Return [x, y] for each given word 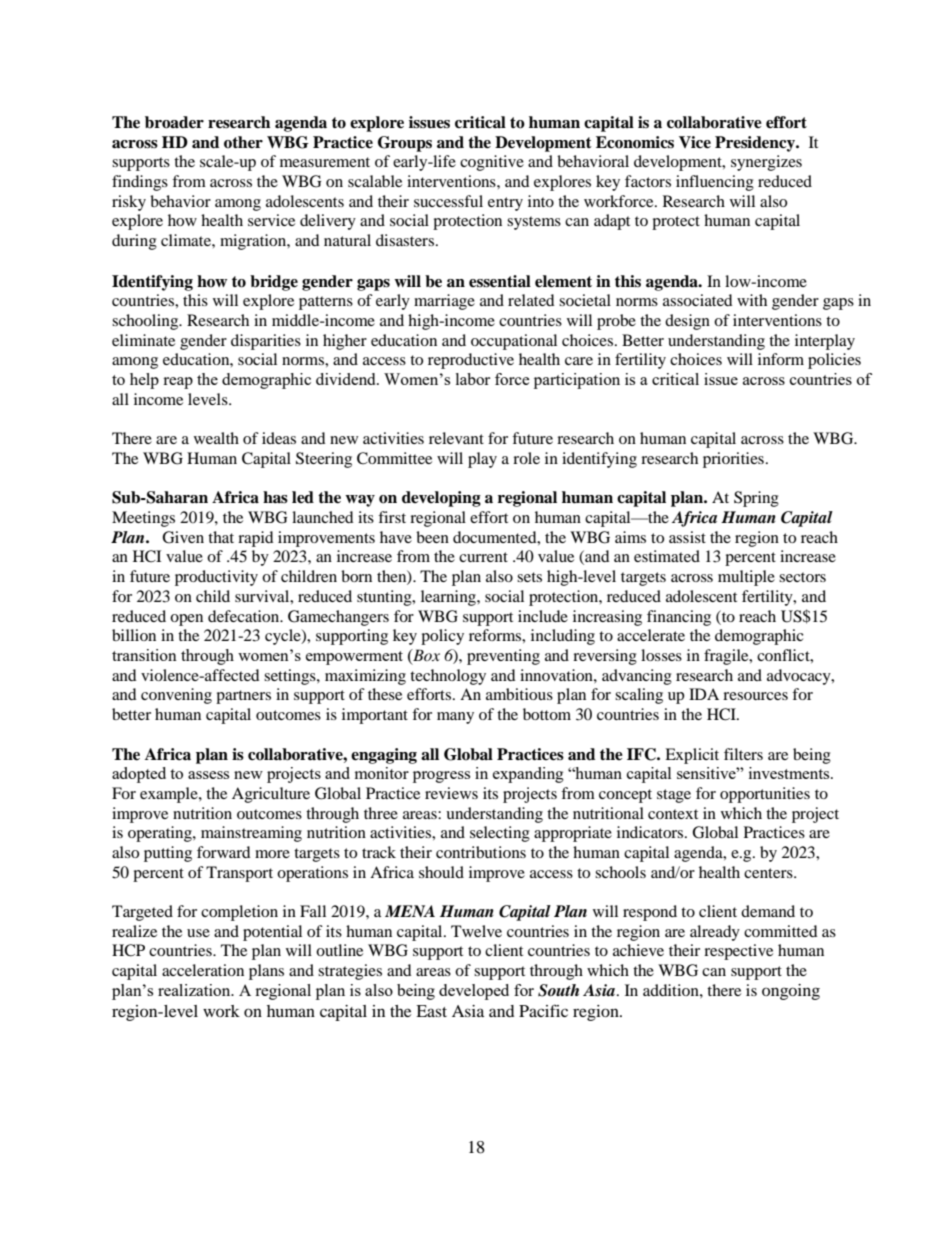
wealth [216, 438]
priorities [733, 460]
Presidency [756, 144]
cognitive [492, 163]
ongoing [791, 992]
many [455, 718]
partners [243, 697]
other [243, 142]
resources [755, 696]
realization [195, 990]
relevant [456, 438]
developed [474, 992]
